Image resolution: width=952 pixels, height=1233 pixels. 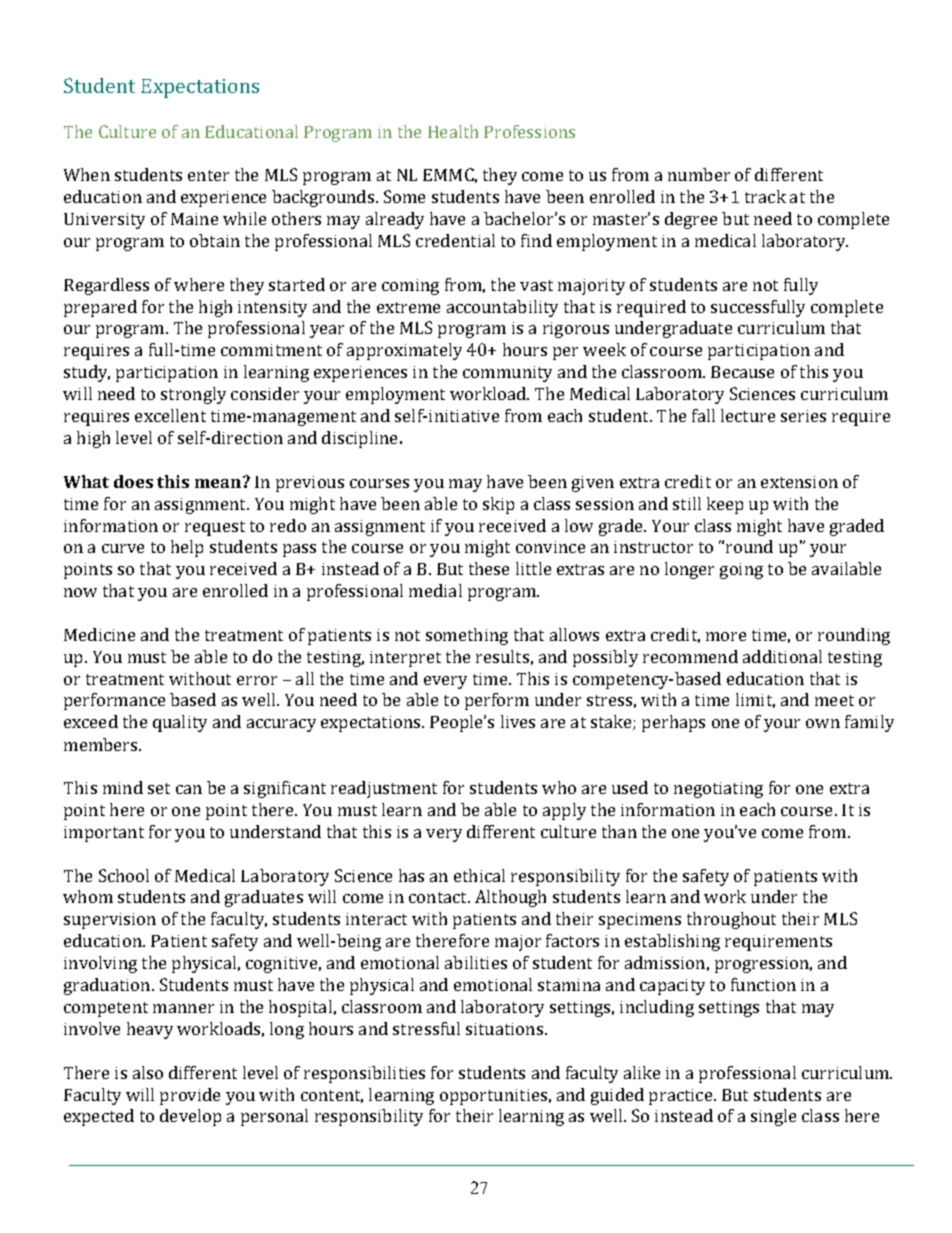 What do you see at coordinates (208, 175) in the screenshot?
I see `enter` at bounding box center [208, 175].
